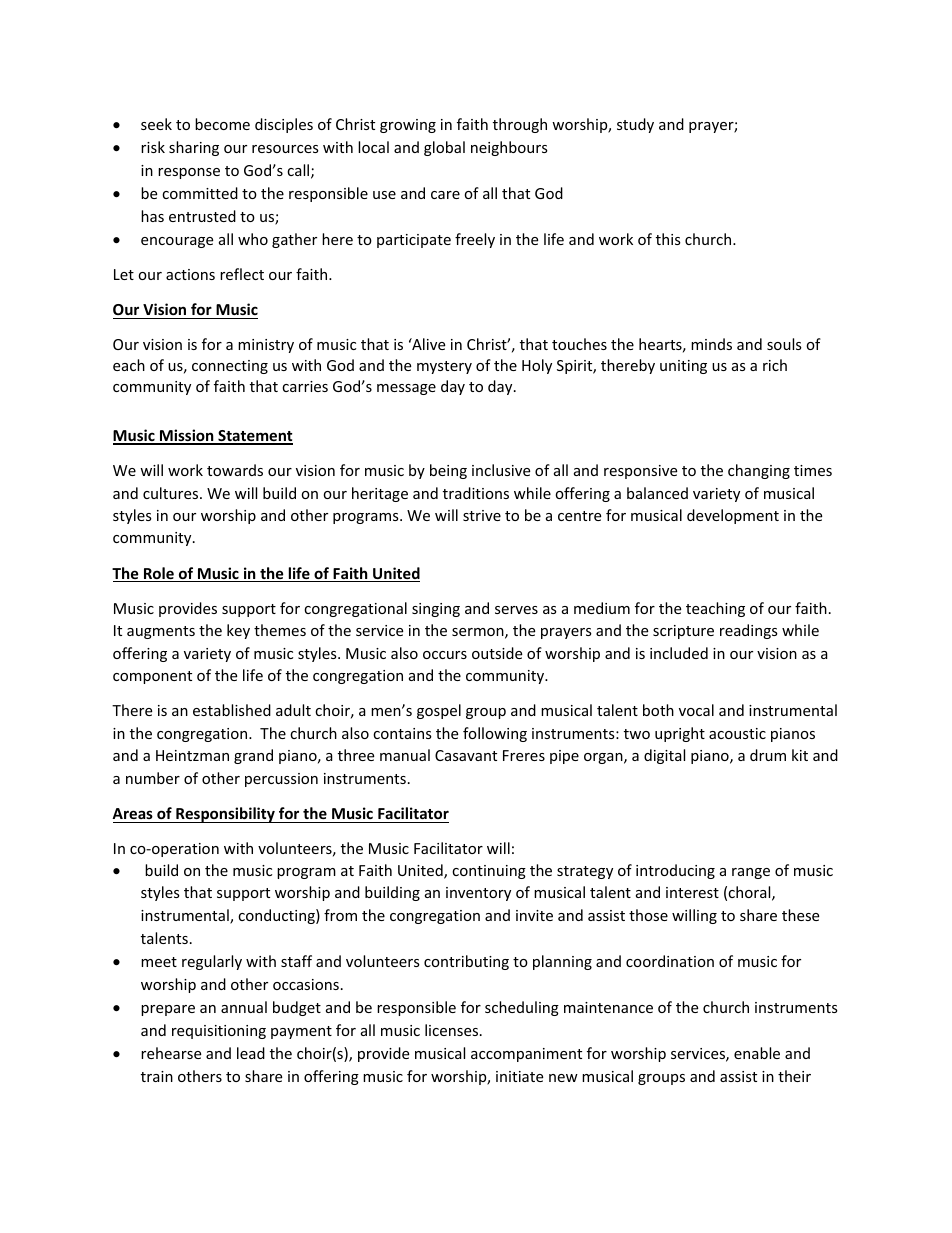 This screenshot has height=1233, width=952. Describe the element at coordinates (757, 1053) in the screenshot. I see `enable` at that location.
